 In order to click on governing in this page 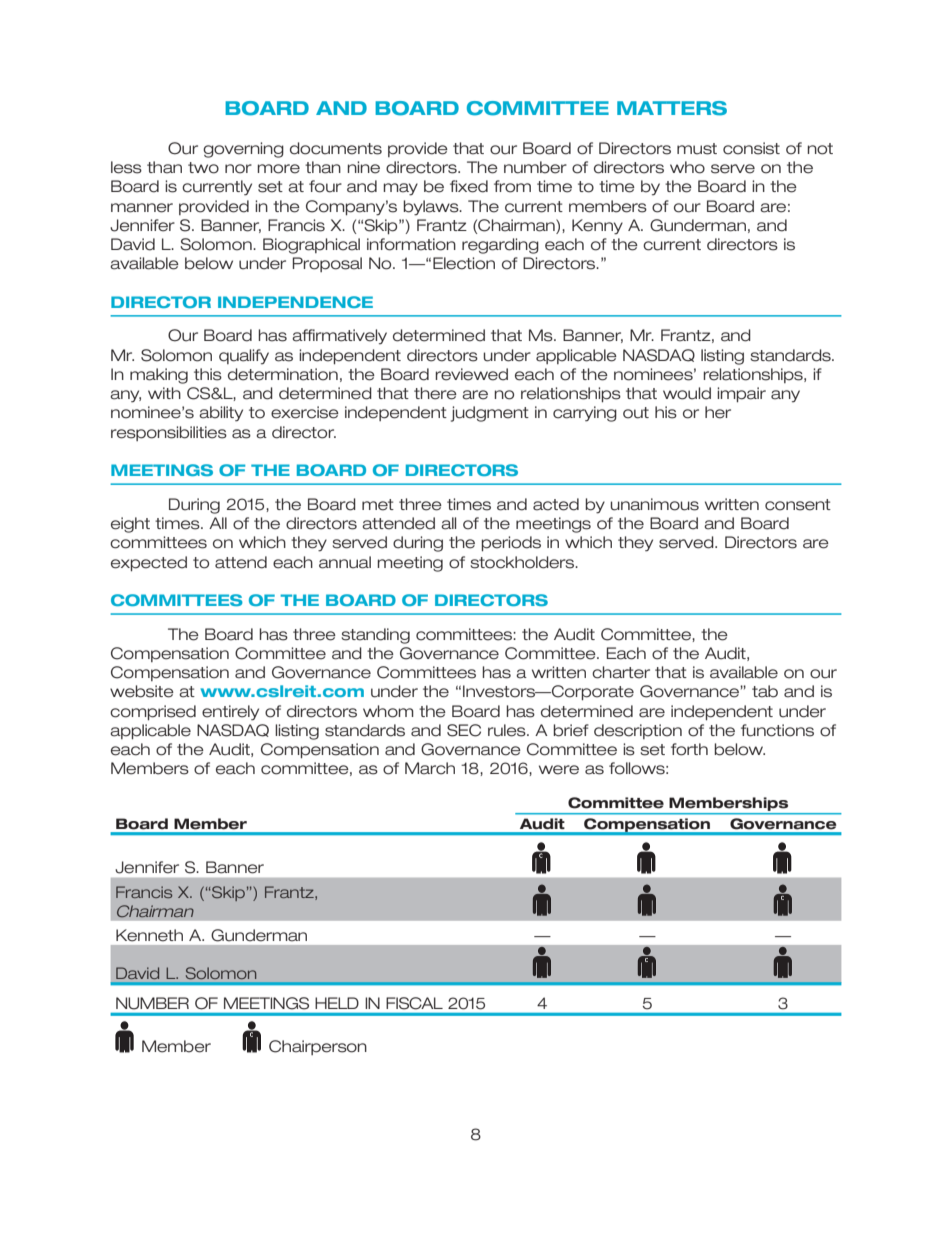, I will do `click(243, 150)`.
